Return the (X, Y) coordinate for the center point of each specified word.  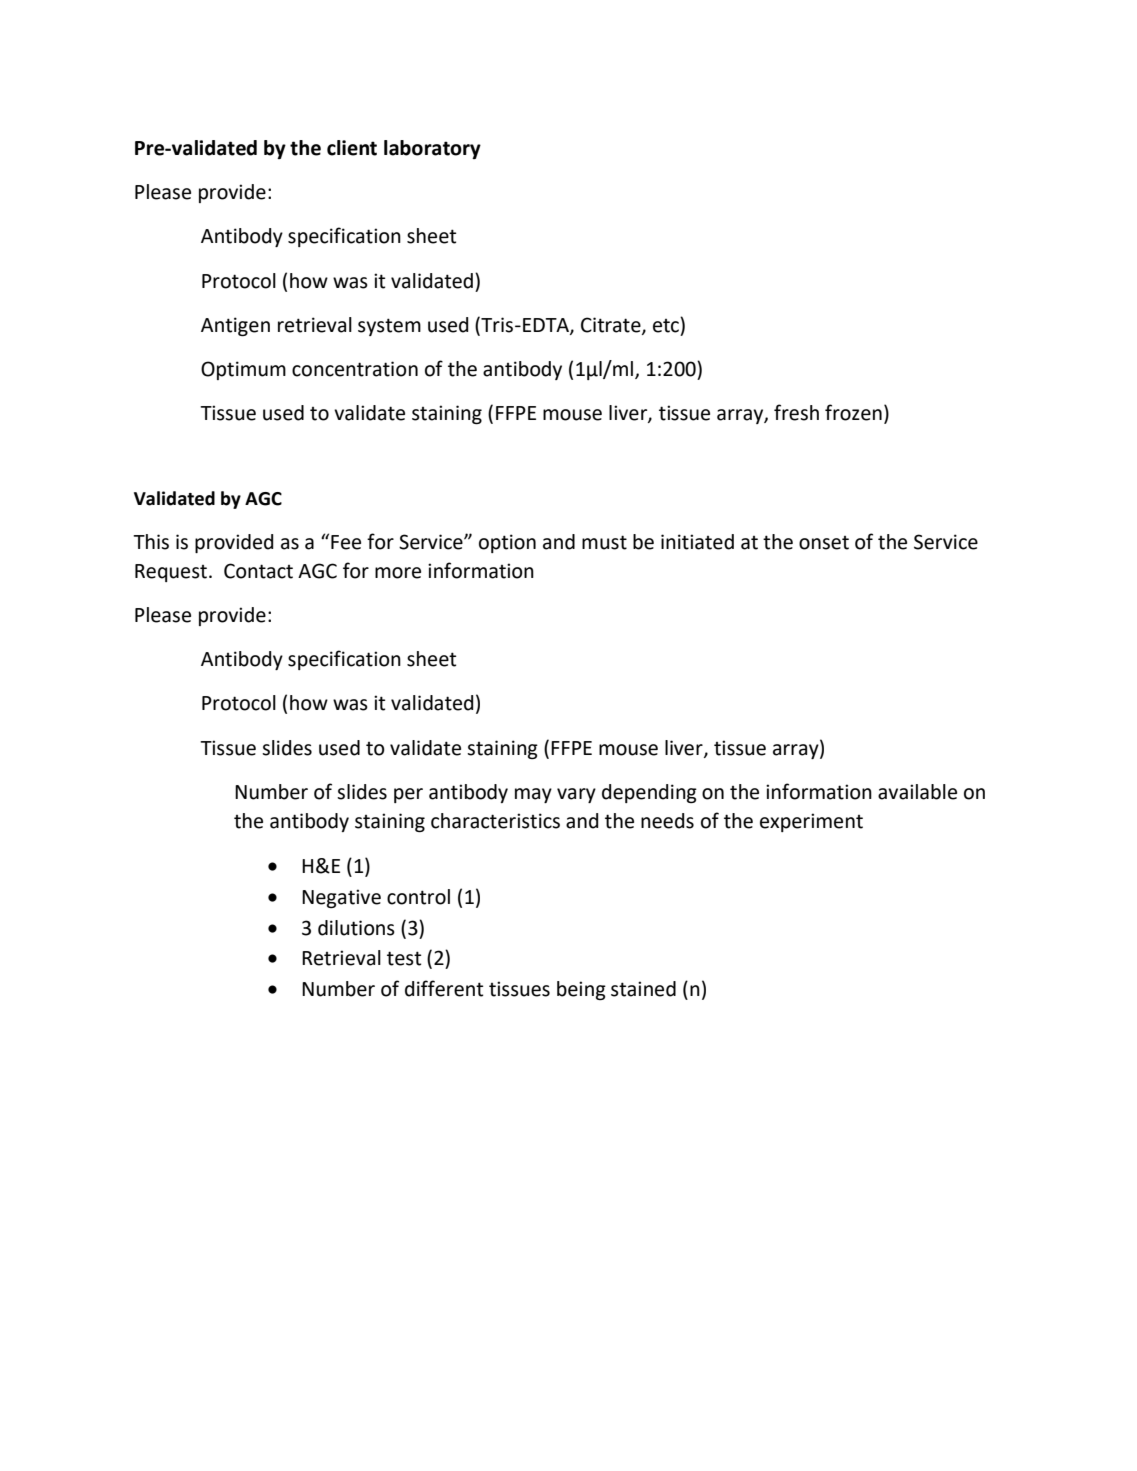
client (352, 148)
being (581, 990)
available (917, 792)
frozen (853, 412)
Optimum (243, 370)
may (533, 795)
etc (667, 325)
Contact (258, 571)
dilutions (356, 928)
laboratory (432, 149)
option (507, 543)
